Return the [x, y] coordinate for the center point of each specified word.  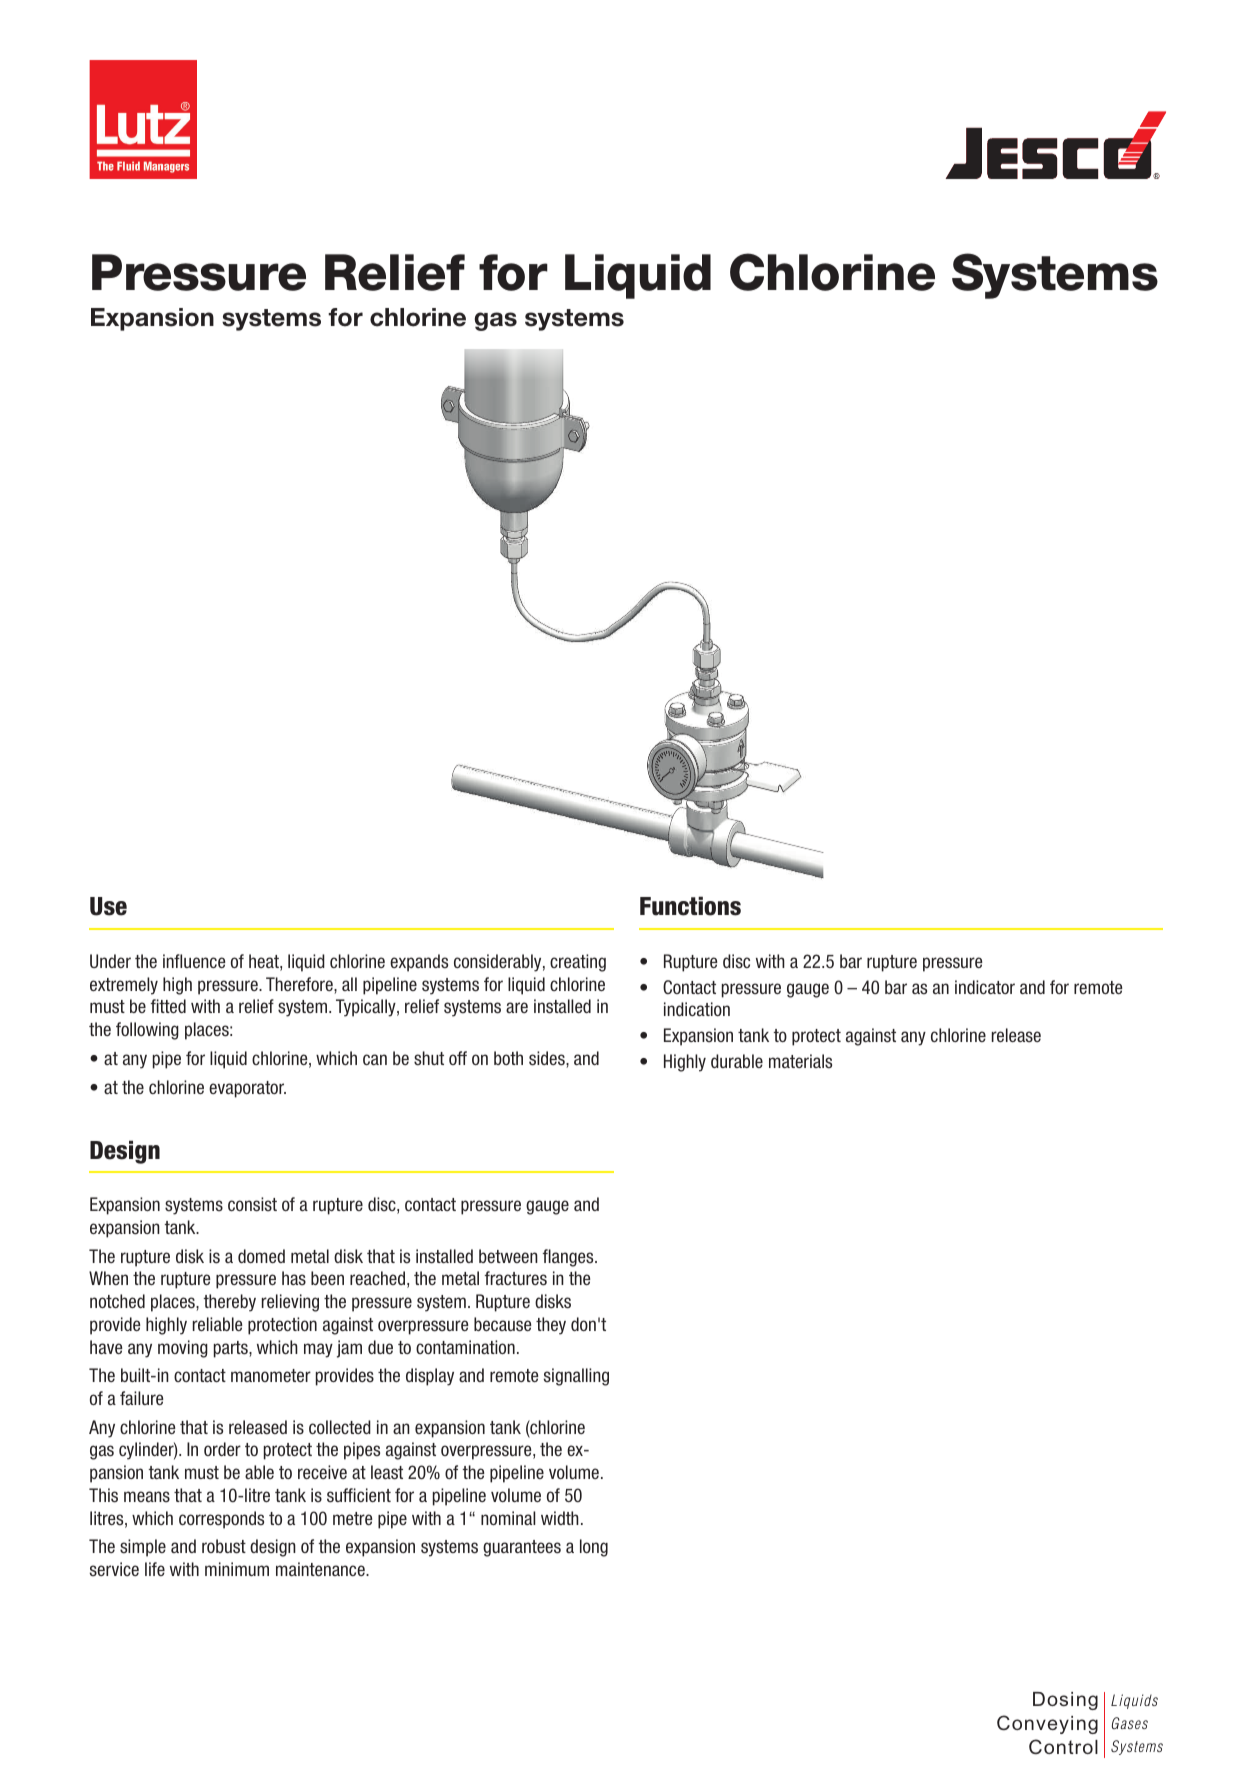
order [222, 1449]
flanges [569, 1258]
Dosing [1065, 1701]
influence [194, 961]
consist [252, 1204]
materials [800, 1061]
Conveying [1047, 1724]
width [560, 1518]
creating [578, 963]
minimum [237, 1569]
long [594, 1548]
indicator [985, 987]
